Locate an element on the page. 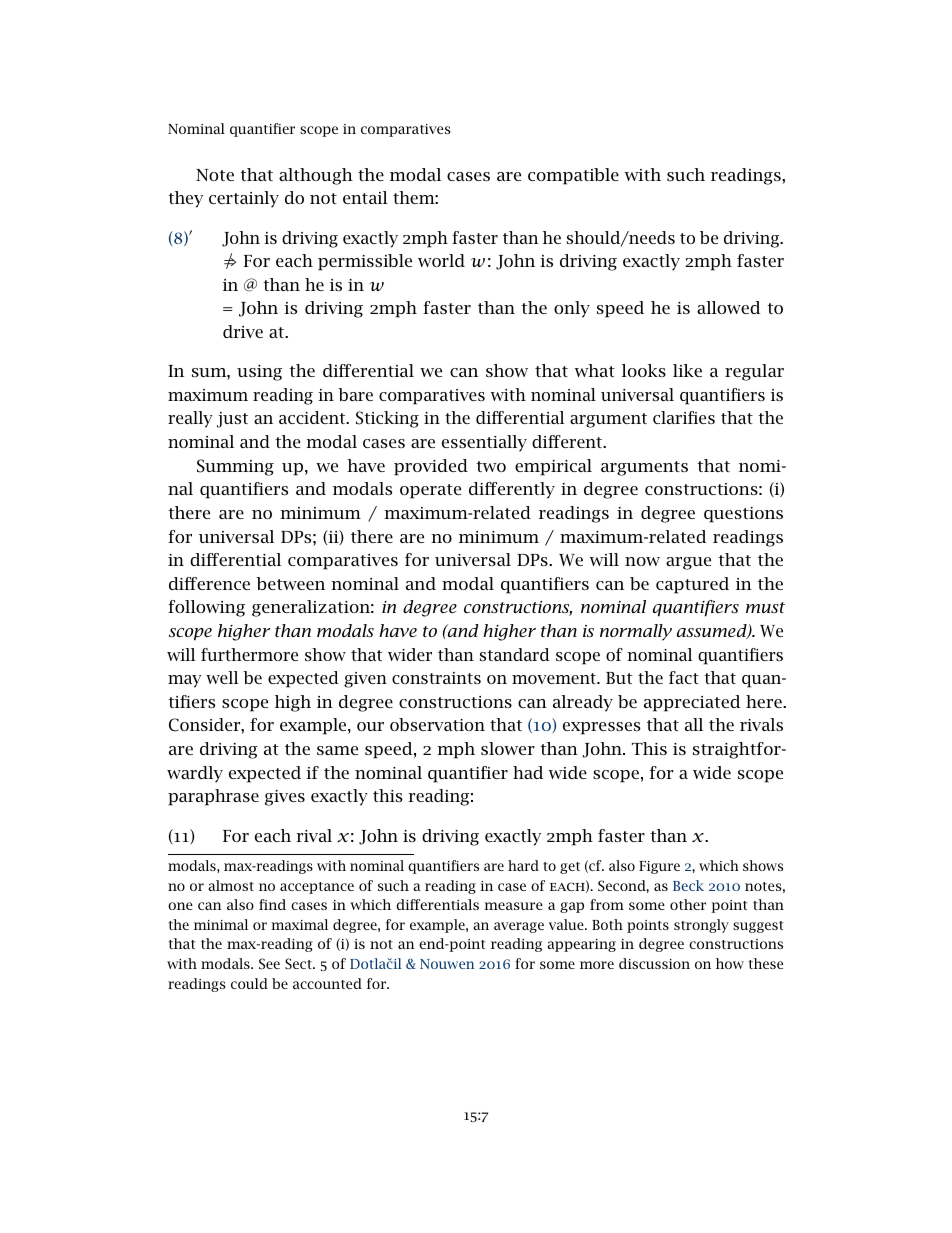 The image size is (952, 1233). captured is located at coordinates (692, 585).
